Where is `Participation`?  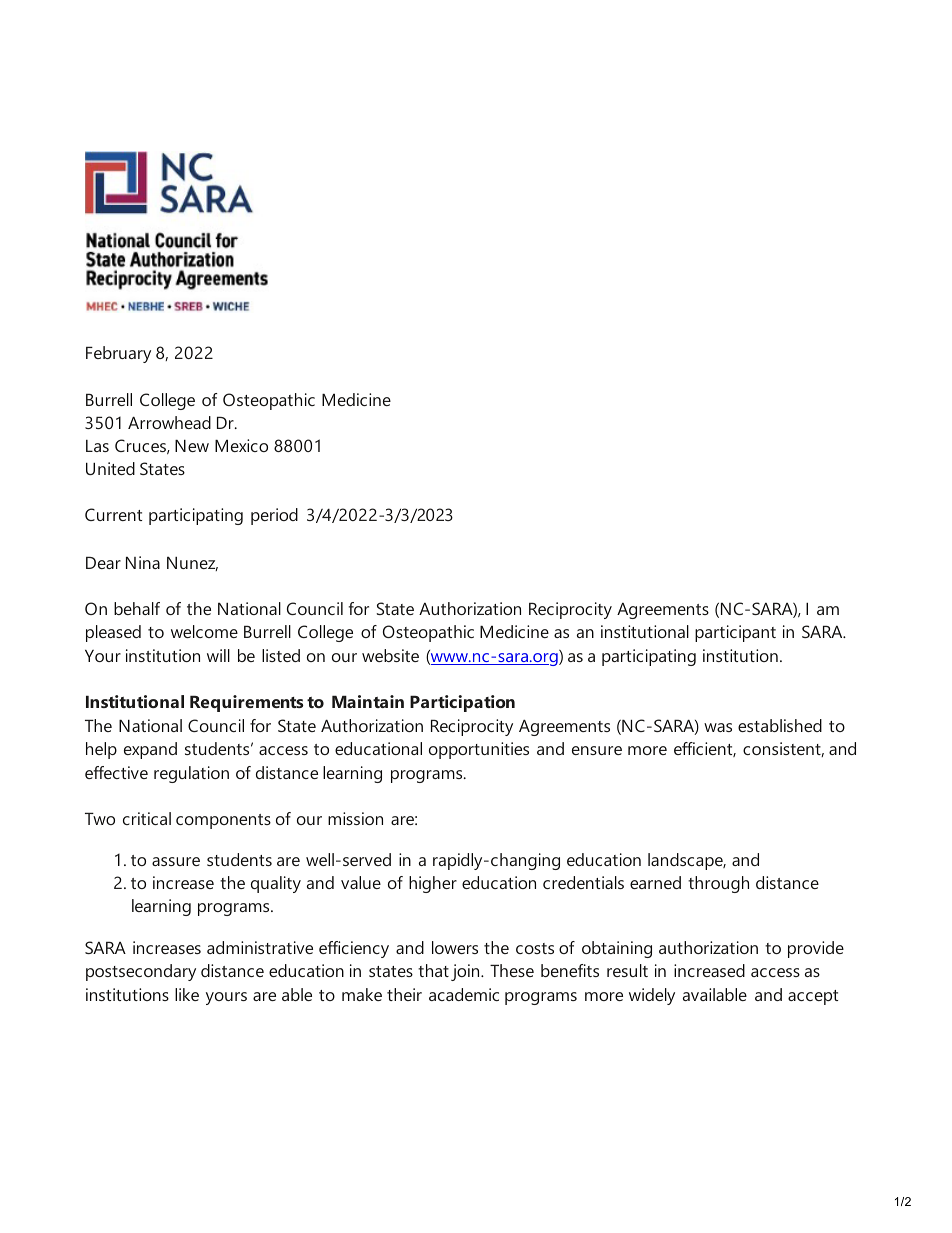
Participation is located at coordinates (462, 703).
